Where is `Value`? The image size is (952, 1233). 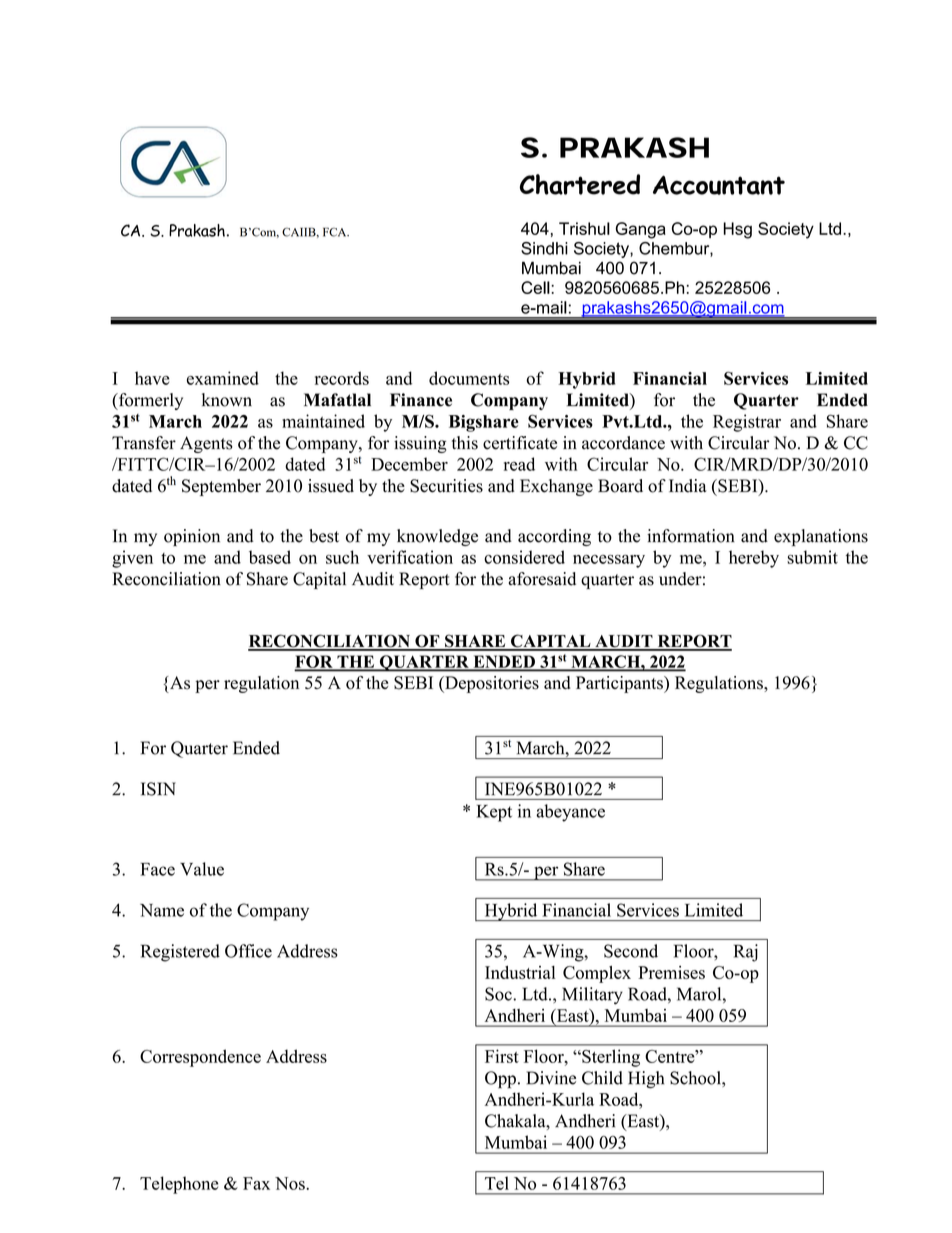 Value is located at coordinates (202, 869).
